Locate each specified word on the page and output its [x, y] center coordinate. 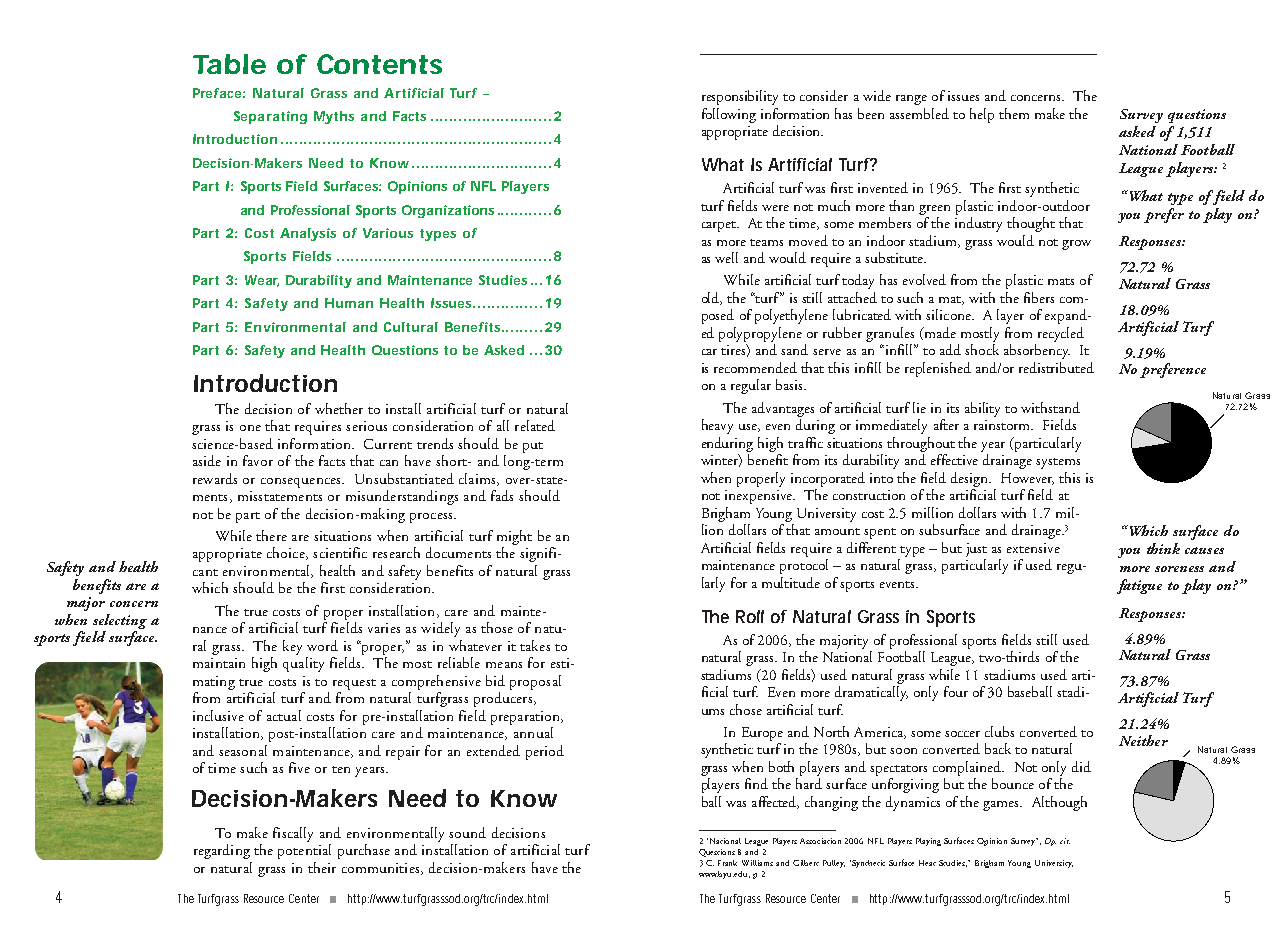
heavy [717, 426]
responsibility [740, 97]
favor [258, 460]
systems [1058, 463]
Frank [727, 863]
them [1014, 113]
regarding [222, 851]
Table [229, 64]
